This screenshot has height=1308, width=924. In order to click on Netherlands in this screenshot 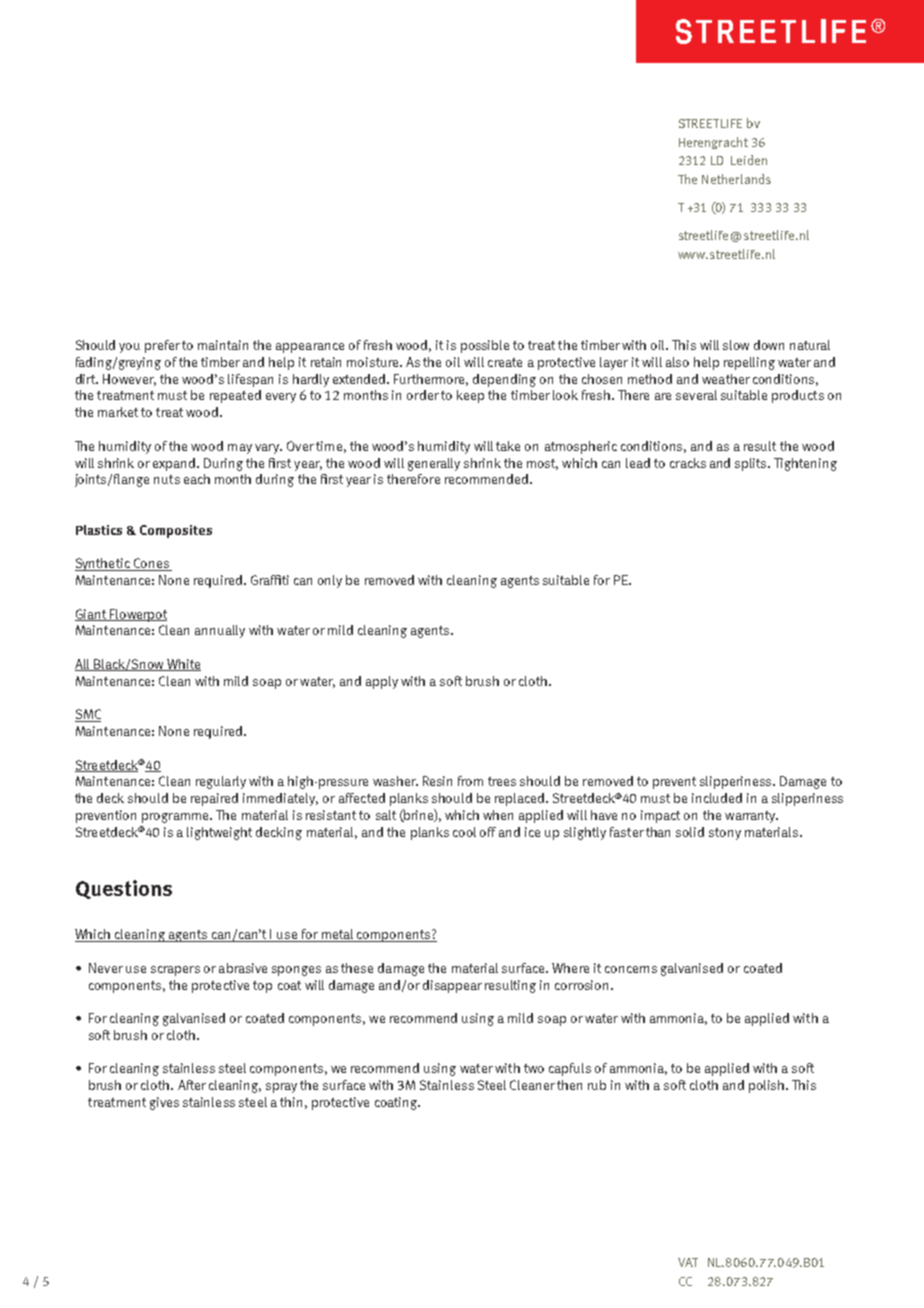, I will do `click(736, 179)`.
